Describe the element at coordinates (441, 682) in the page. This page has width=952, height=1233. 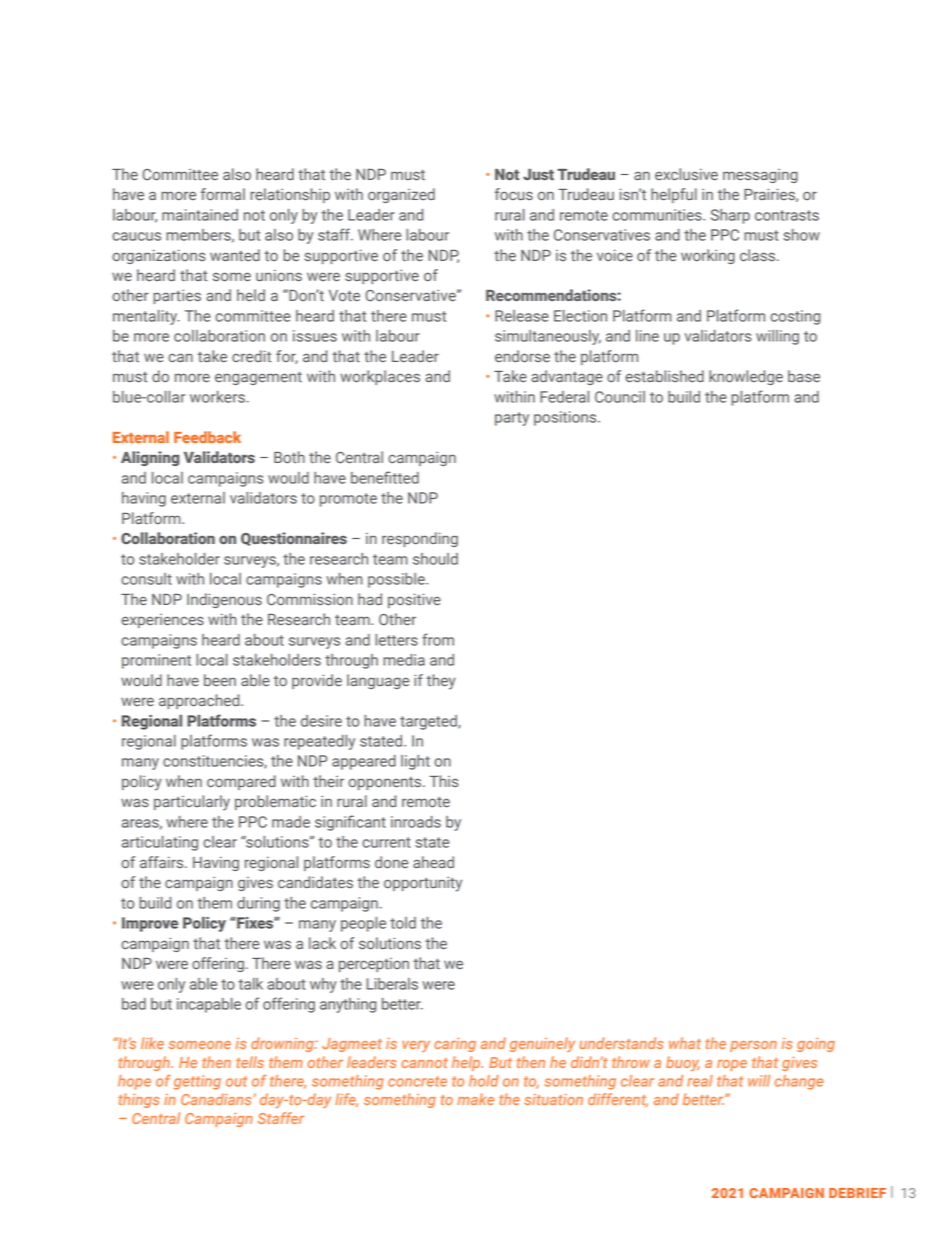
I see `they` at that location.
